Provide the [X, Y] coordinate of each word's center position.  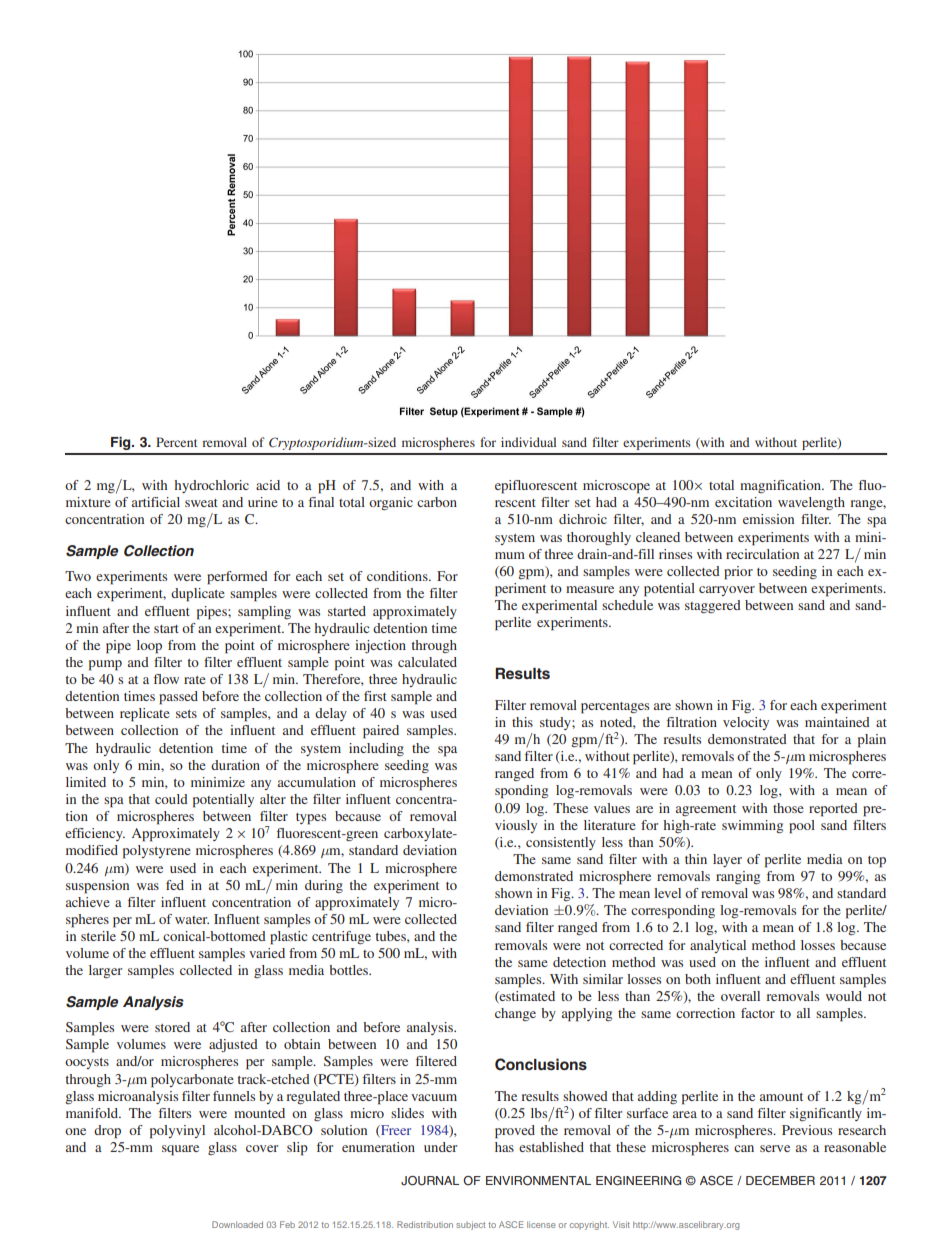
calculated [427, 662]
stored [172, 1027]
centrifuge [341, 937]
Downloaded [237, 1224]
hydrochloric [211, 486]
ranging [738, 877]
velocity [746, 723]
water [192, 920]
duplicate [198, 595]
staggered [713, 606]
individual [528, 442]
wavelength [811, 503]
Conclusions [541, 1064]
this [522, 722]
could [171, 799]
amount [781, 1097]
